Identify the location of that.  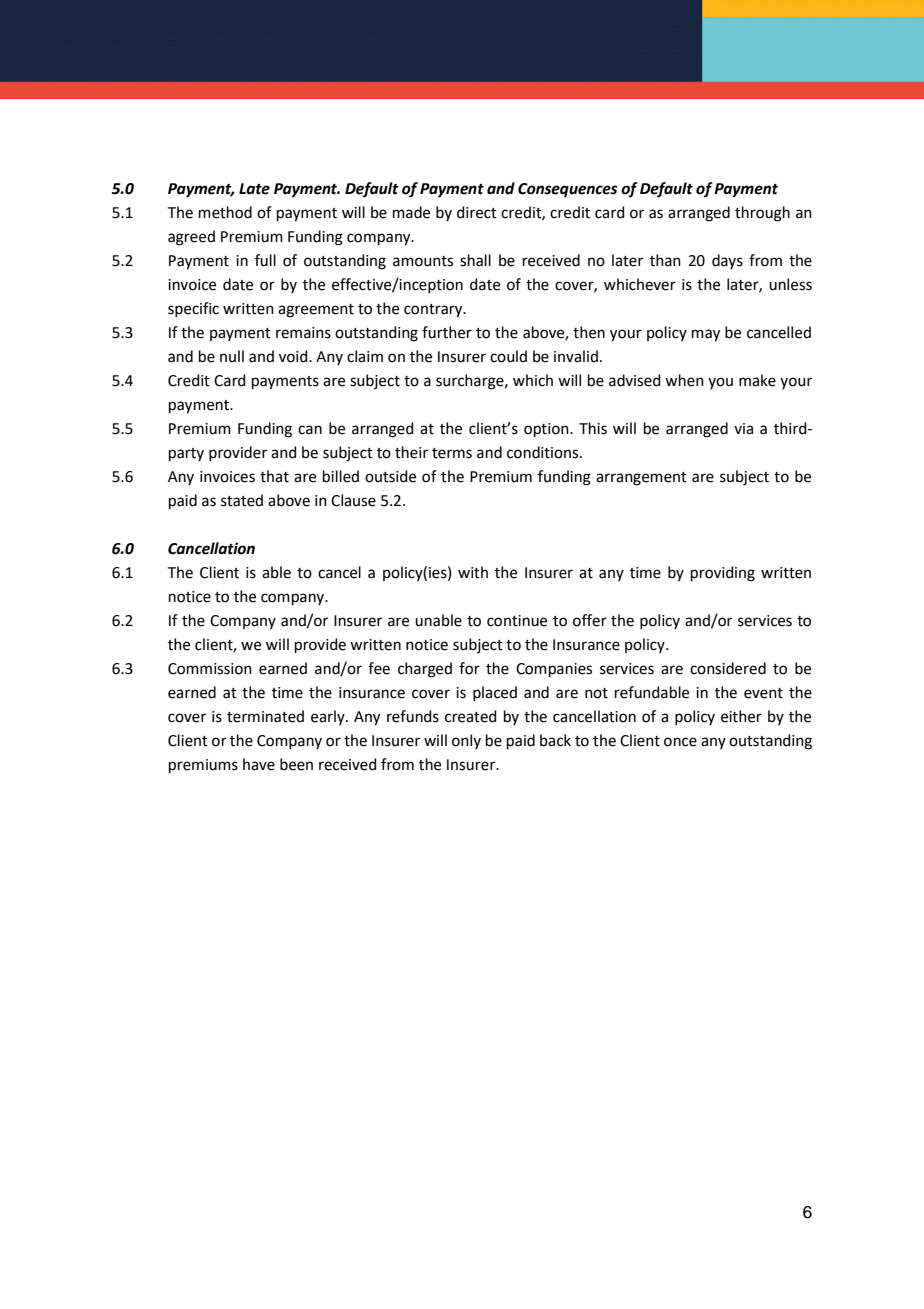
(274, 476).
